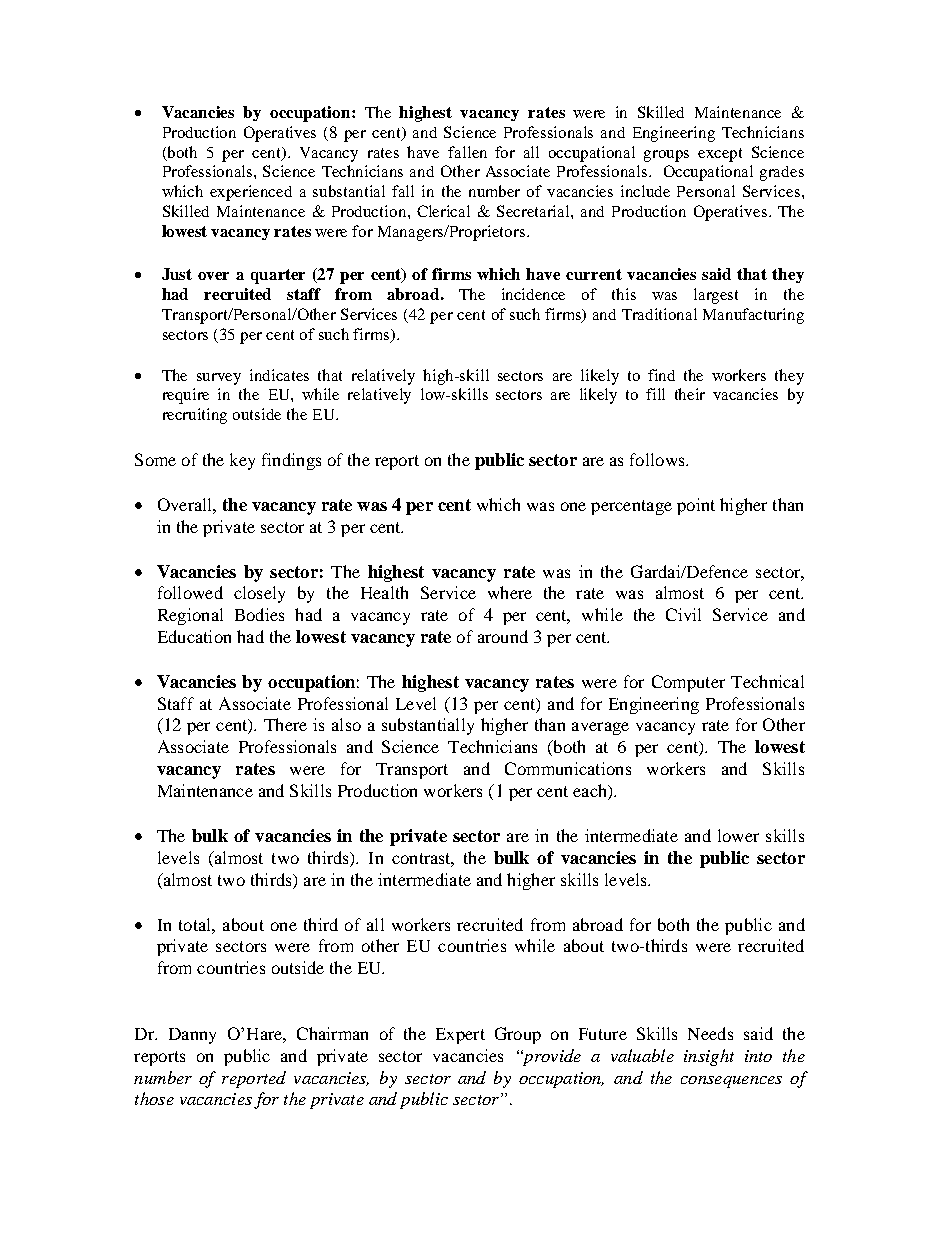 The width and height of the screenshot is (952, 1233). Describe the element at coordinates (259, 614) in the screenshot. I see `Bodies` at that location.
